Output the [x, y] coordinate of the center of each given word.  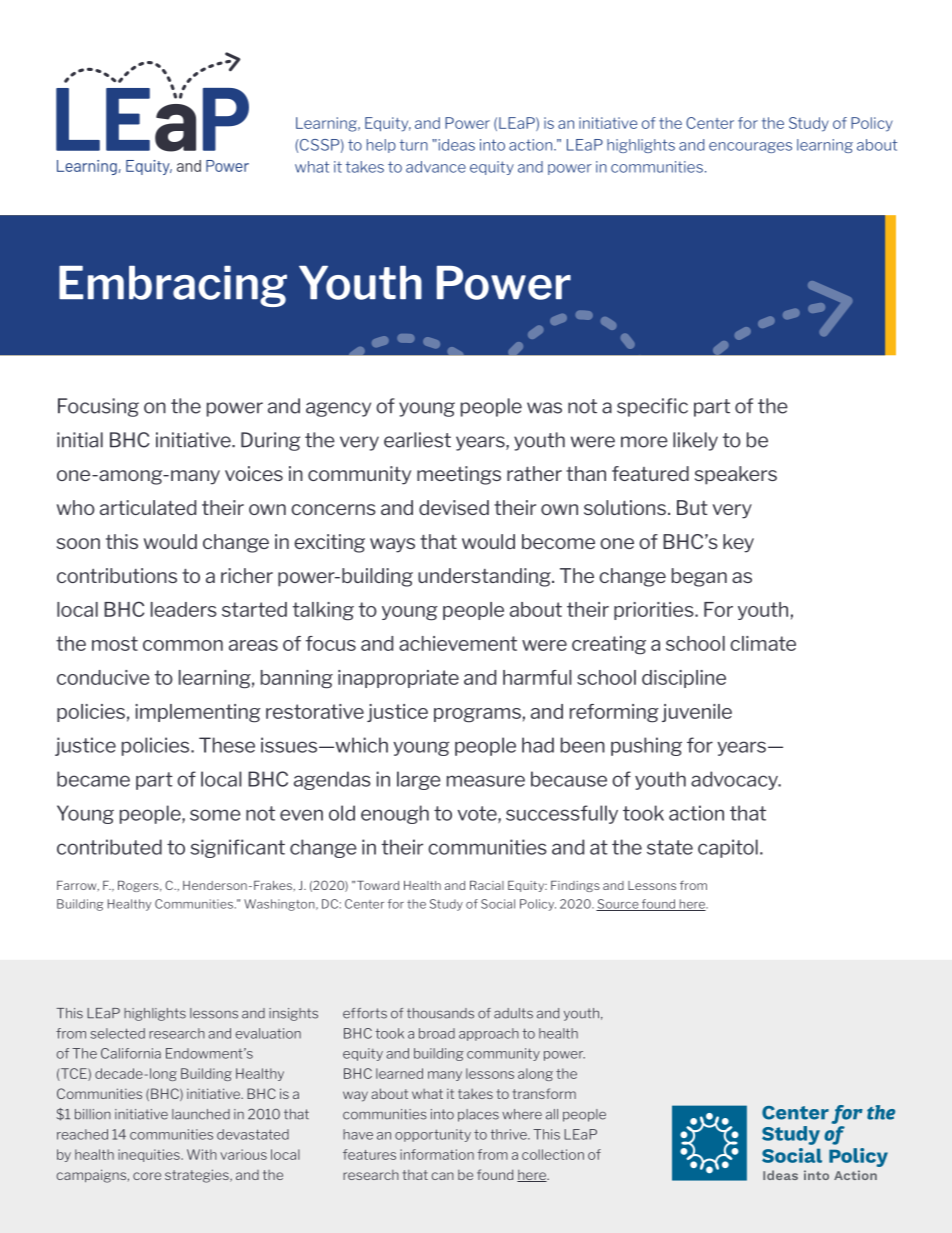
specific [652, 407]
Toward [378, 885]
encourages [750, 147]
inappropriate [398, 679]
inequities [150, 1155]
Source [618, 905]
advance [436, 167]
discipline [684, 679]
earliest [417, 440]
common [183, 645]
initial [80, 440]
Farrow [78, 886]
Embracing [173, 286]
